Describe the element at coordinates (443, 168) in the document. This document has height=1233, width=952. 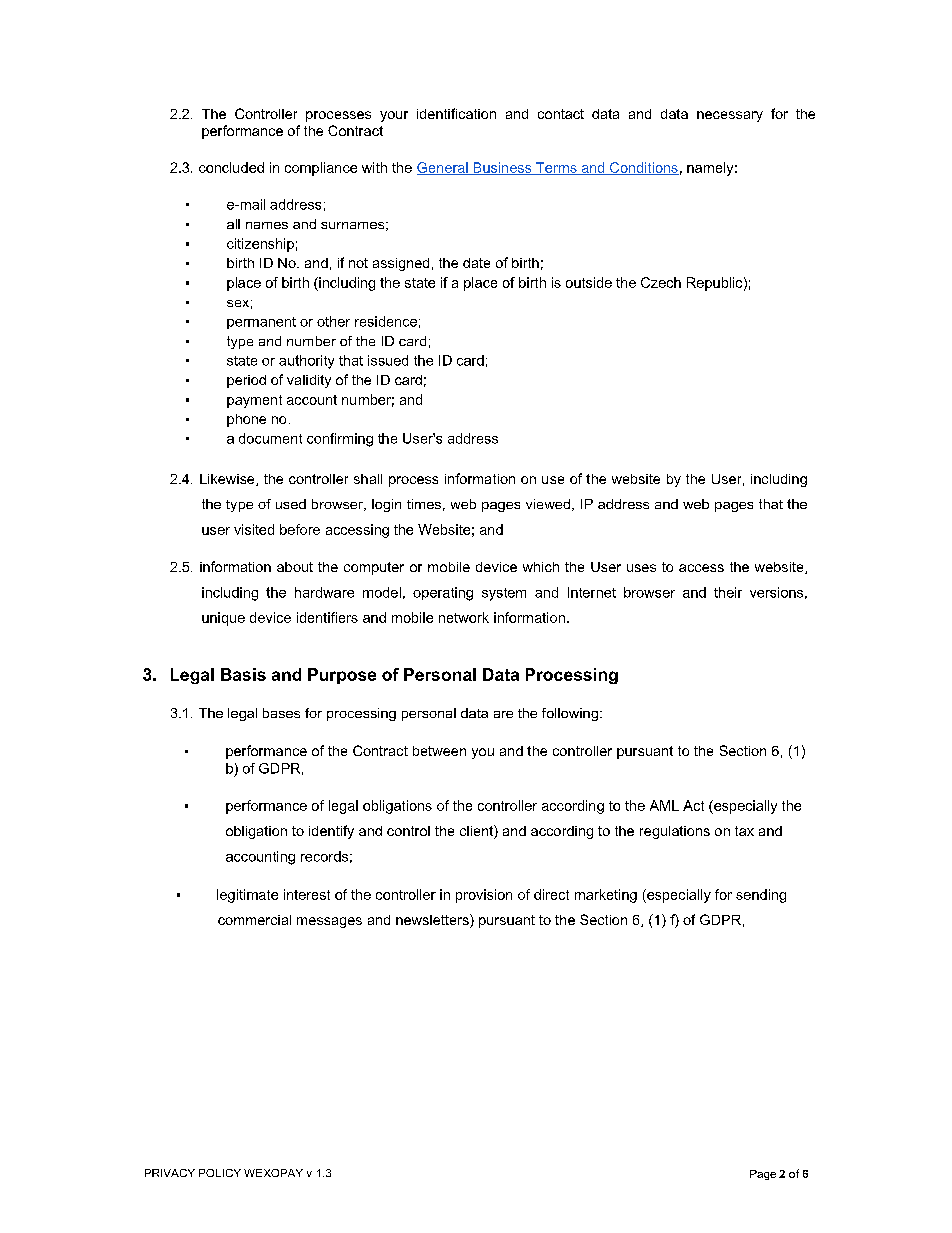
I see `General` at that location.
